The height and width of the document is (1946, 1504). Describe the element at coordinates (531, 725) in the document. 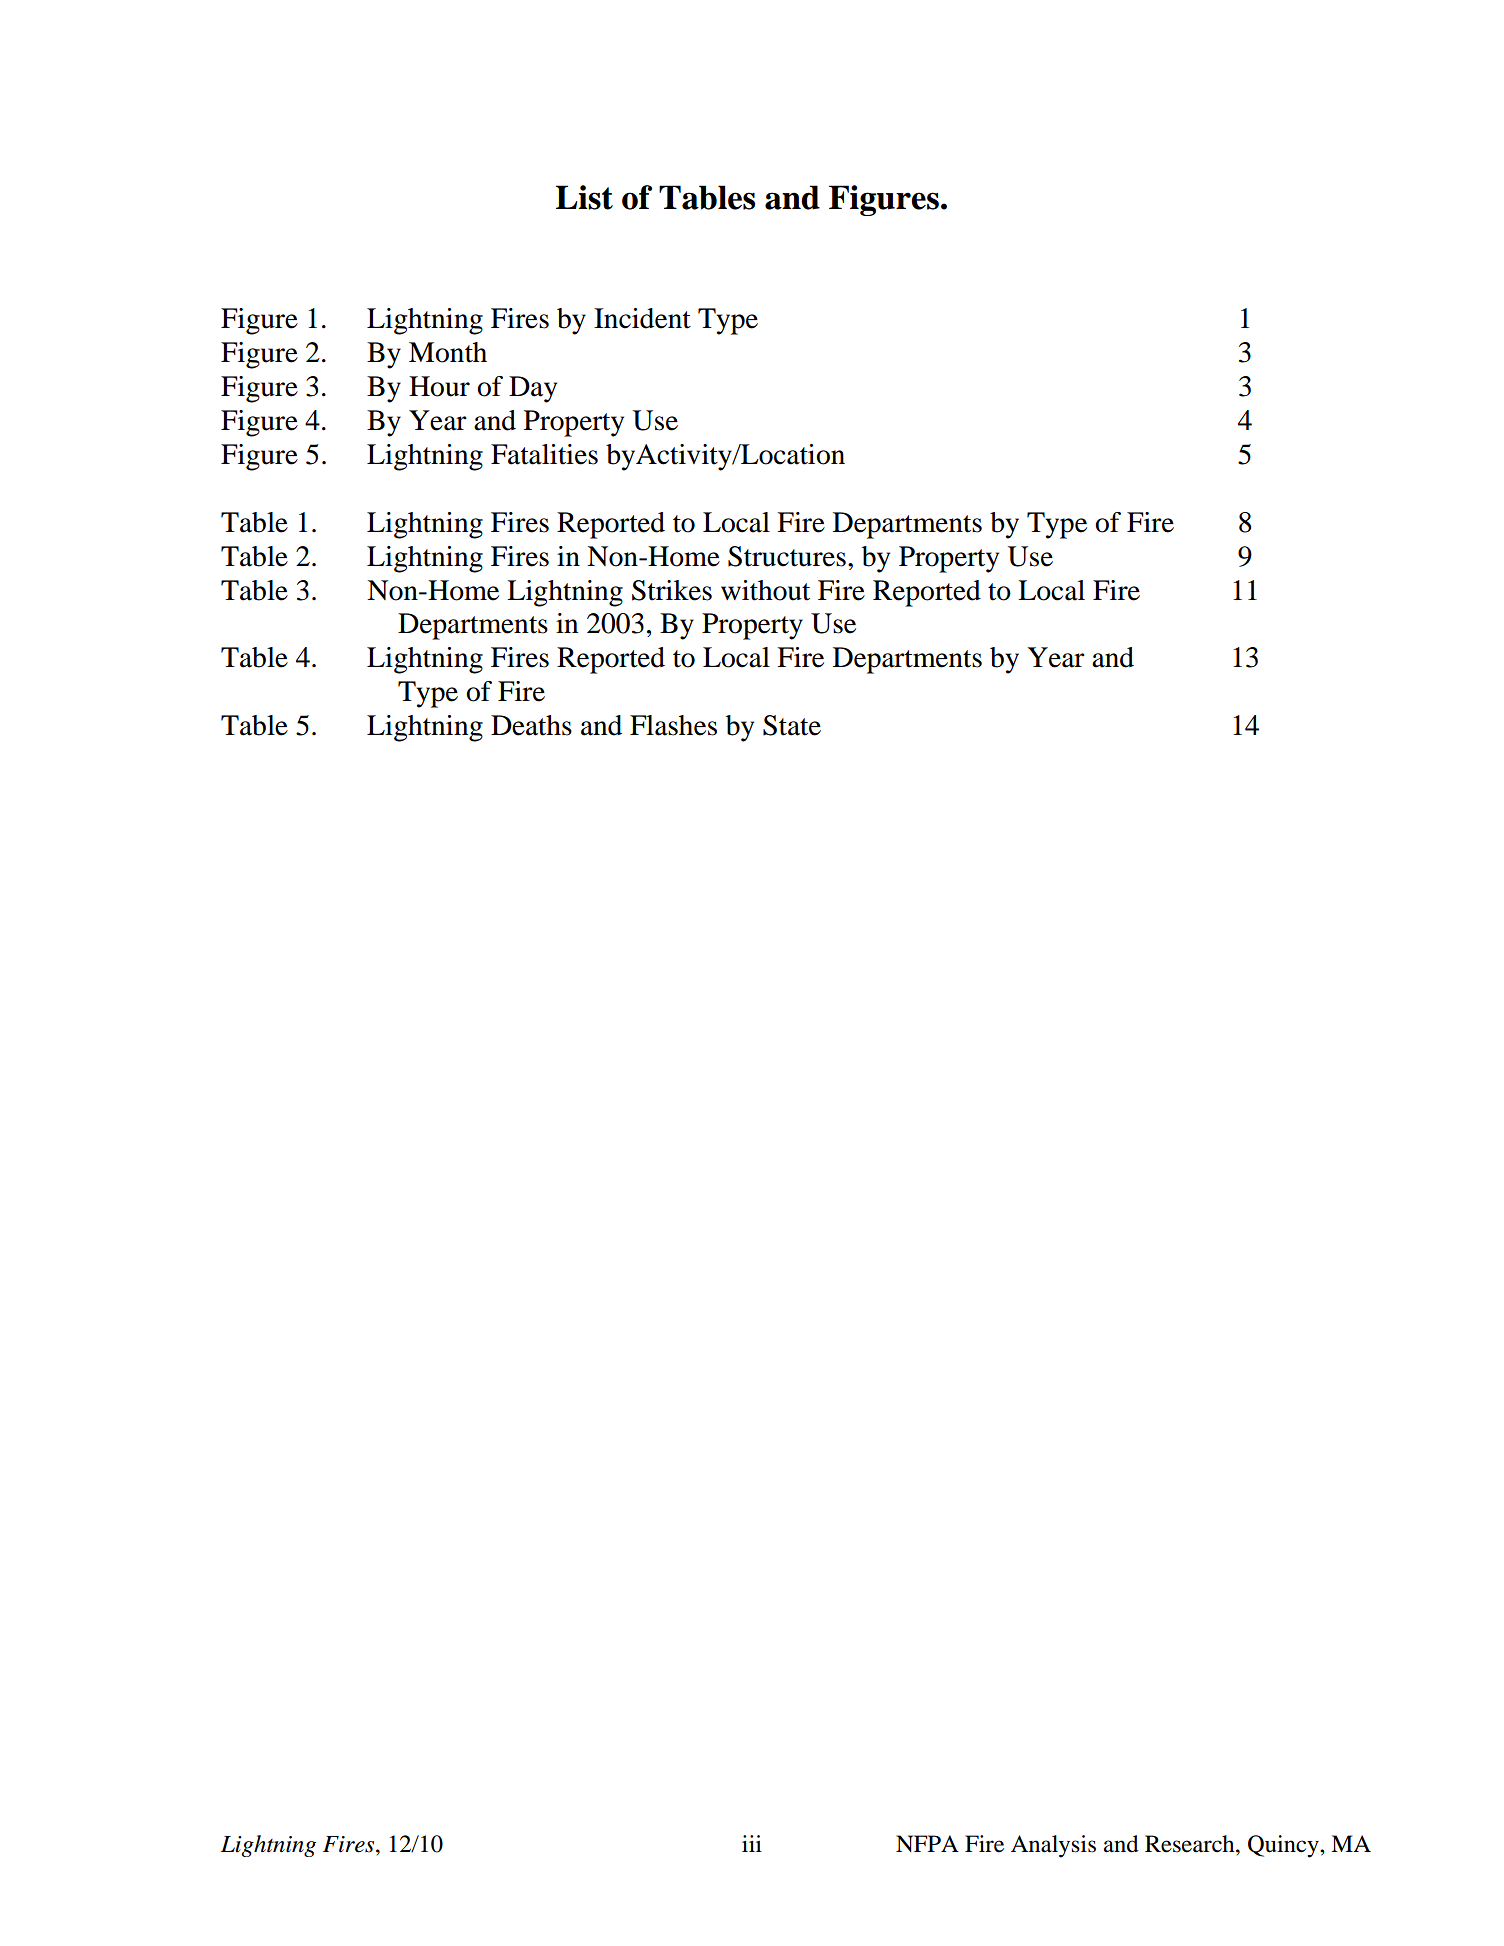

I see `Deaths` at that location.
